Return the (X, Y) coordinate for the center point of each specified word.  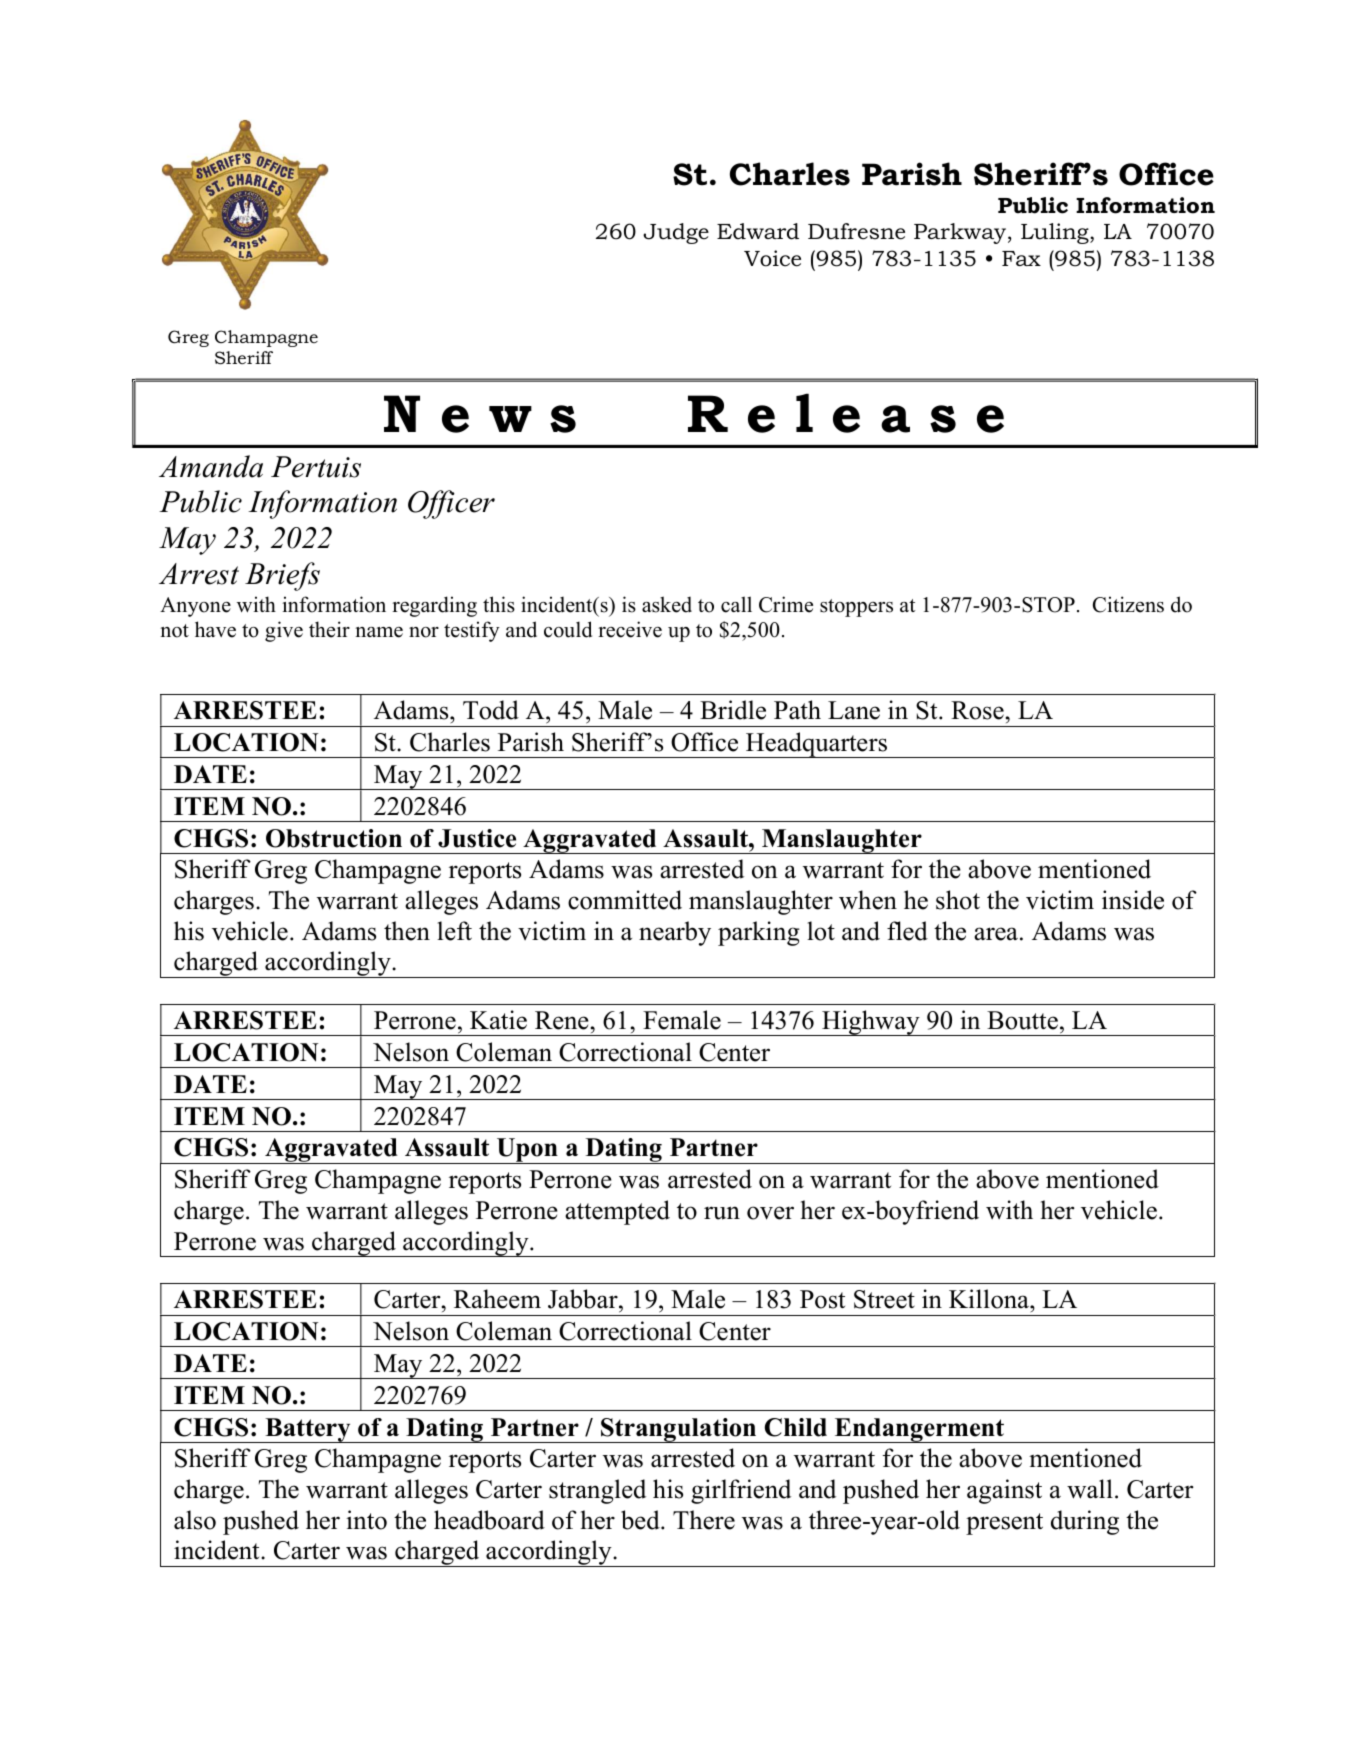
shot (958, 900)
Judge (676, 233)
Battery (308, 1430)
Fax (1021, 258)
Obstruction (334, 838)
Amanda (211, 466)
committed (625, 900)
